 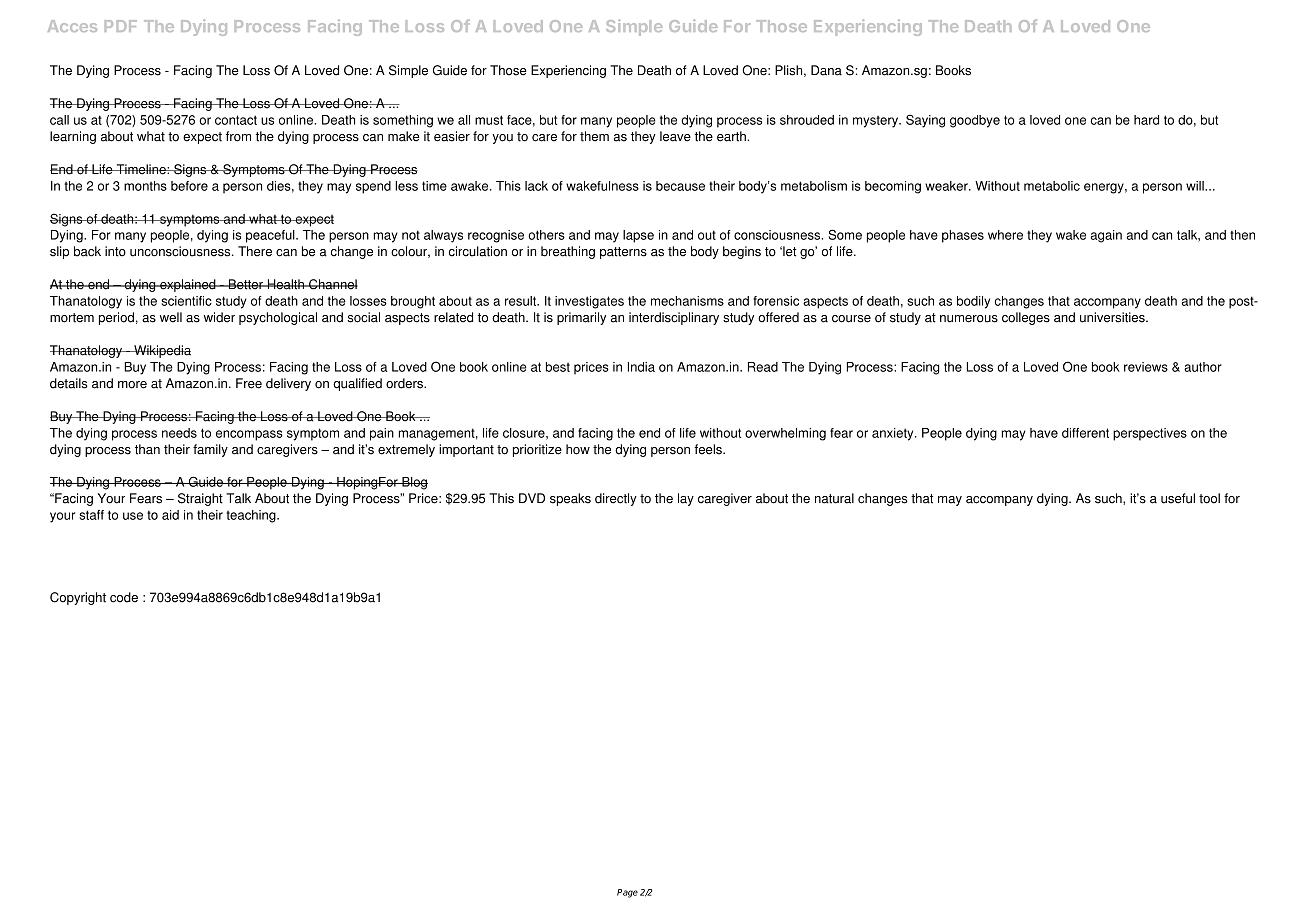 I want to click on code, so click(x=124, y=597).
